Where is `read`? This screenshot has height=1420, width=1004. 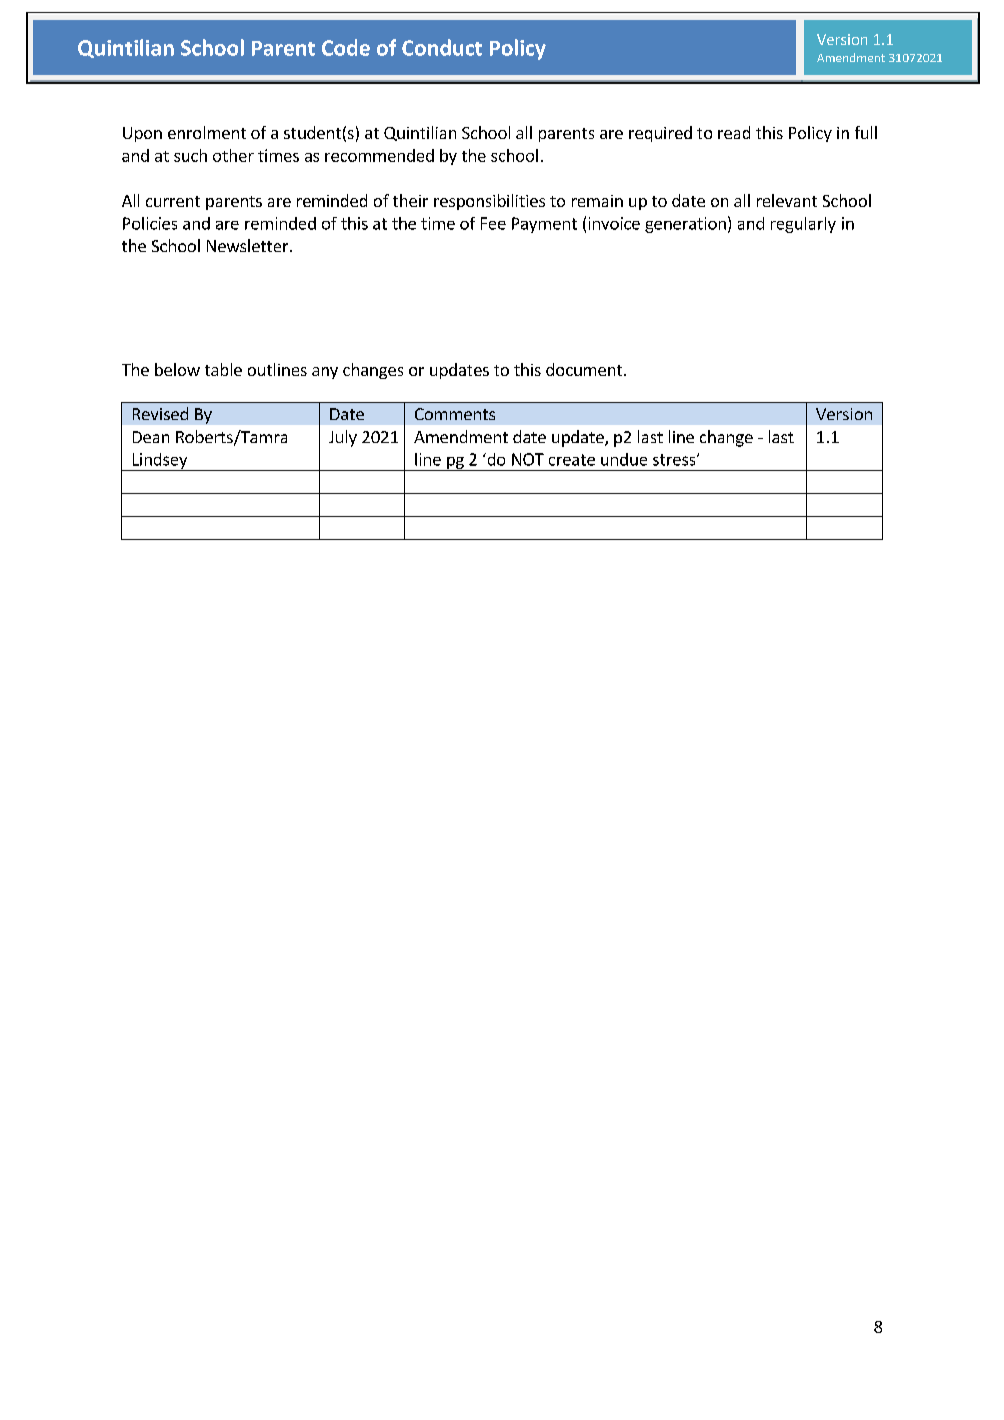
read is located at coordinates (734, 132).
